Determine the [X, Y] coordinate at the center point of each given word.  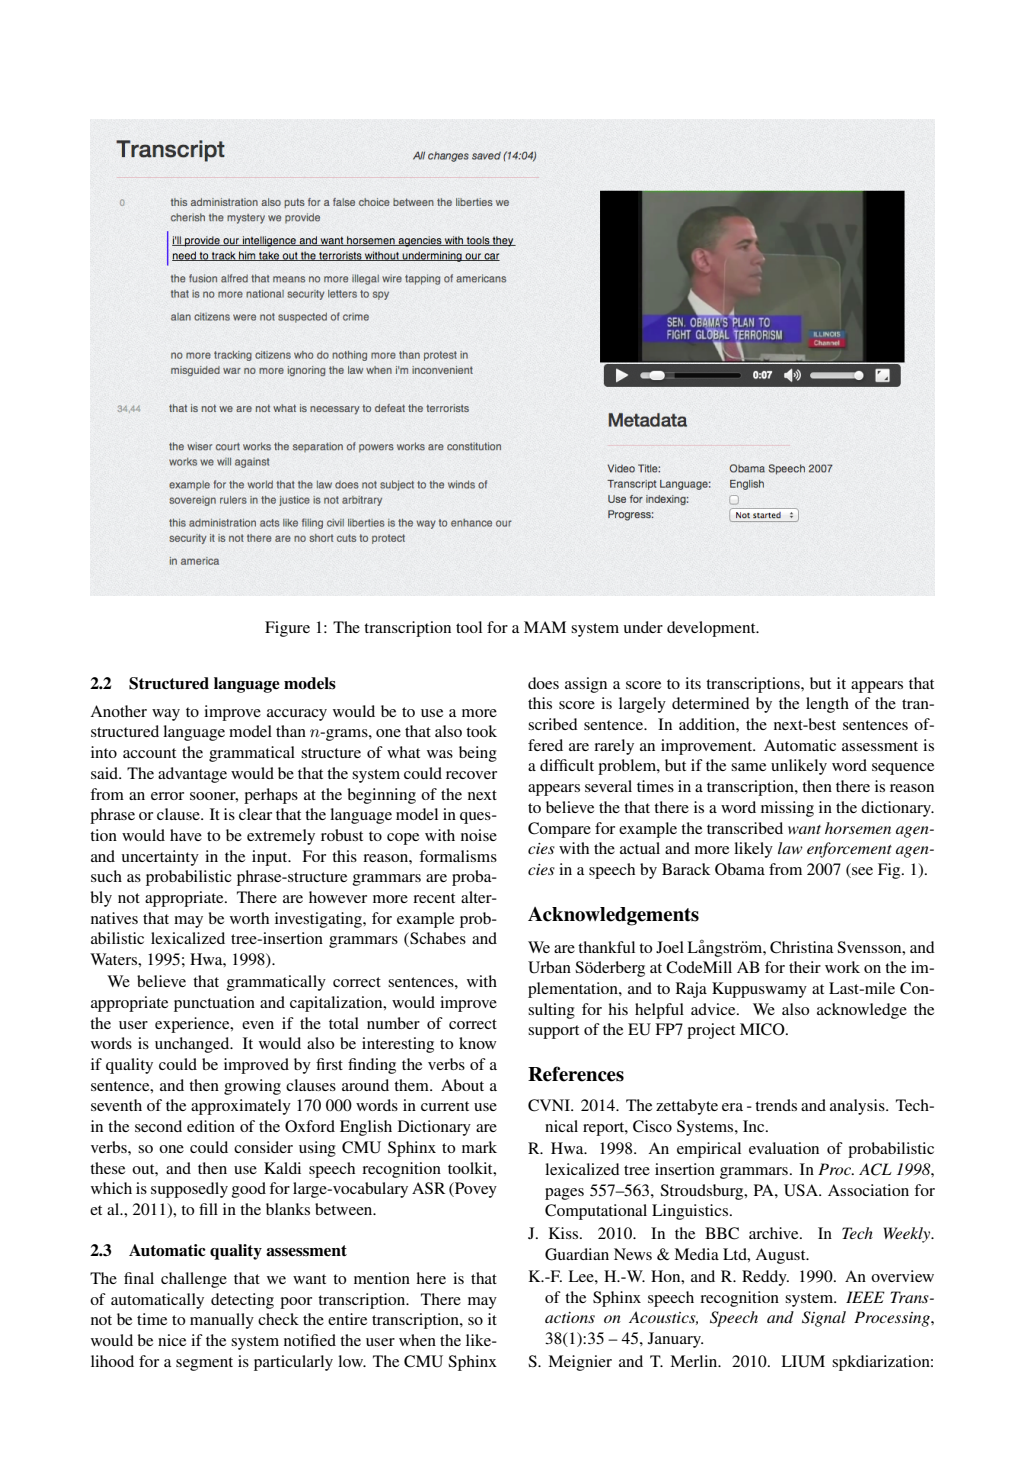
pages [564, 1194]
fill [208, 1209]
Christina [802, 947]
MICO [763, 1029]
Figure [287, 629]
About [462, 1085]
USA [802, 1190]
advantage [192, 775]
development [712, 629]
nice [172, 1340]
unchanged [193, 1045]
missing [787, 809]
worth [249, 918]
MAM [545, 627]
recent [434, 898]
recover [471, 775]
